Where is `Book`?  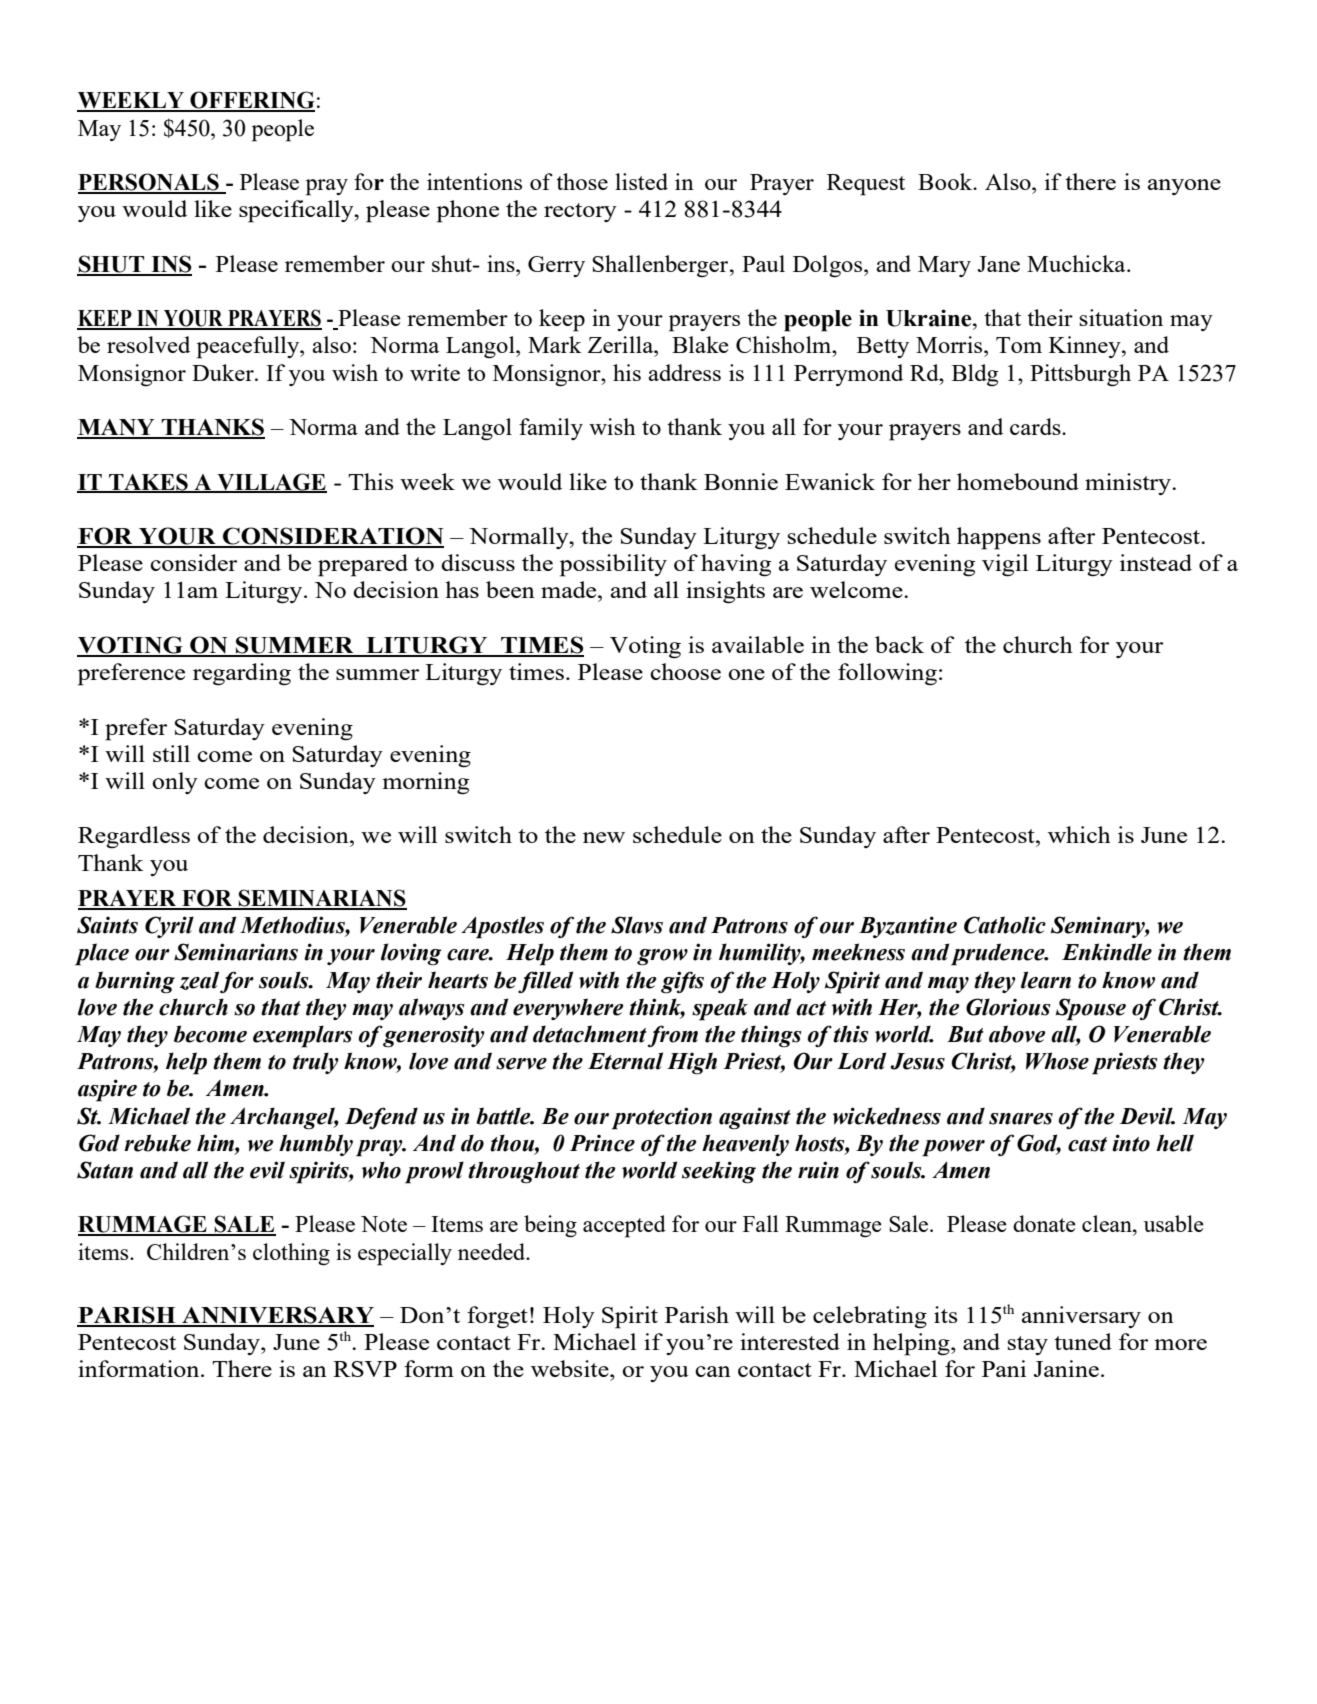 Book is located at coordinates (946, 181).
